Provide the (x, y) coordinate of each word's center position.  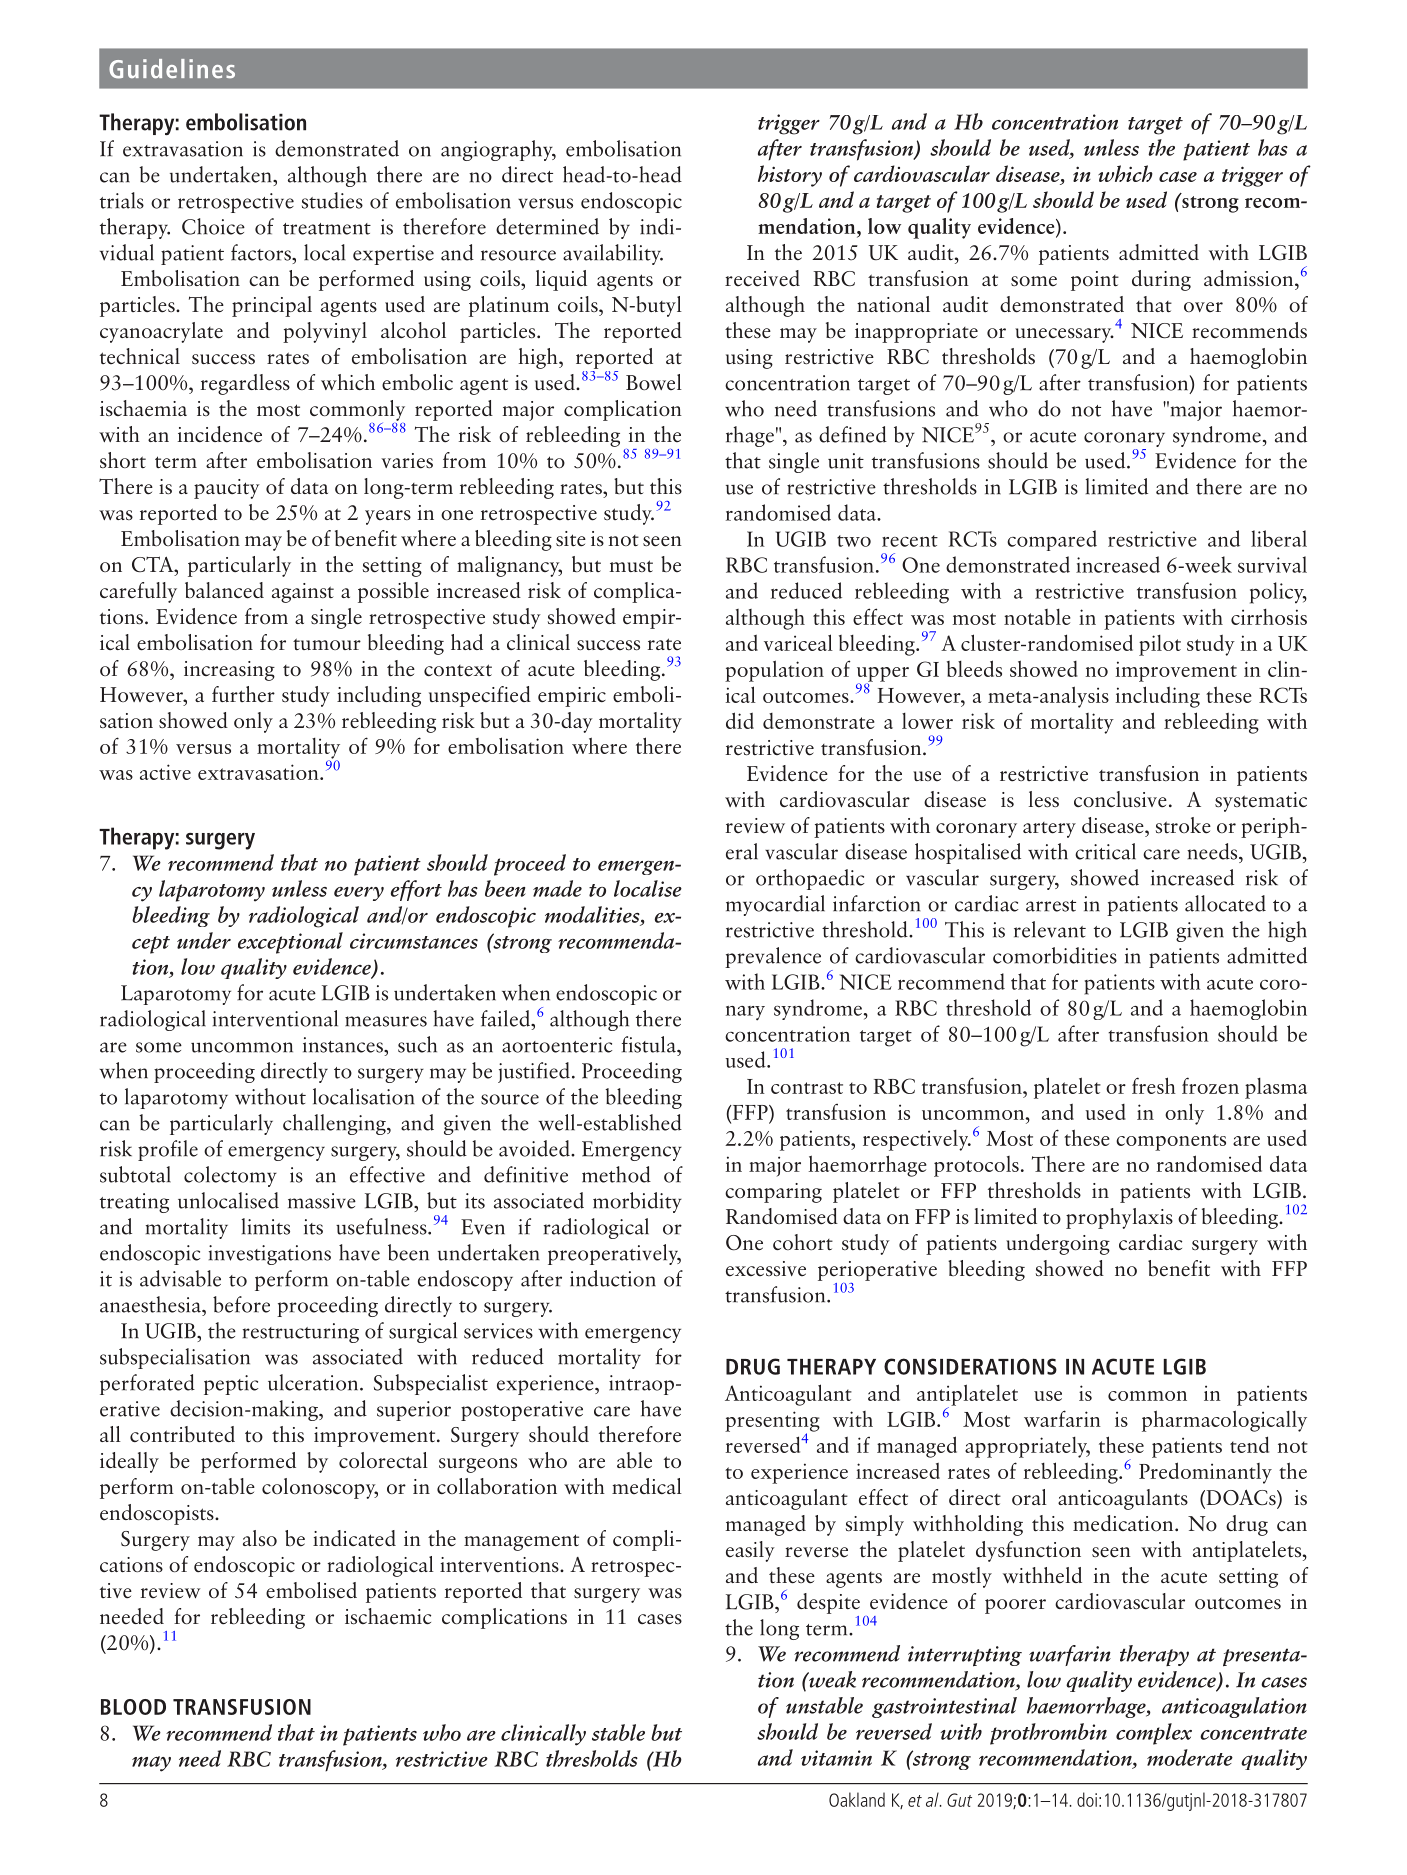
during (1161, 280)
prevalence (773, 957)
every (359, 894)
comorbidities (1055, 955)
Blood (133, 1707)
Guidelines (172, 69)
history (790, 176)
